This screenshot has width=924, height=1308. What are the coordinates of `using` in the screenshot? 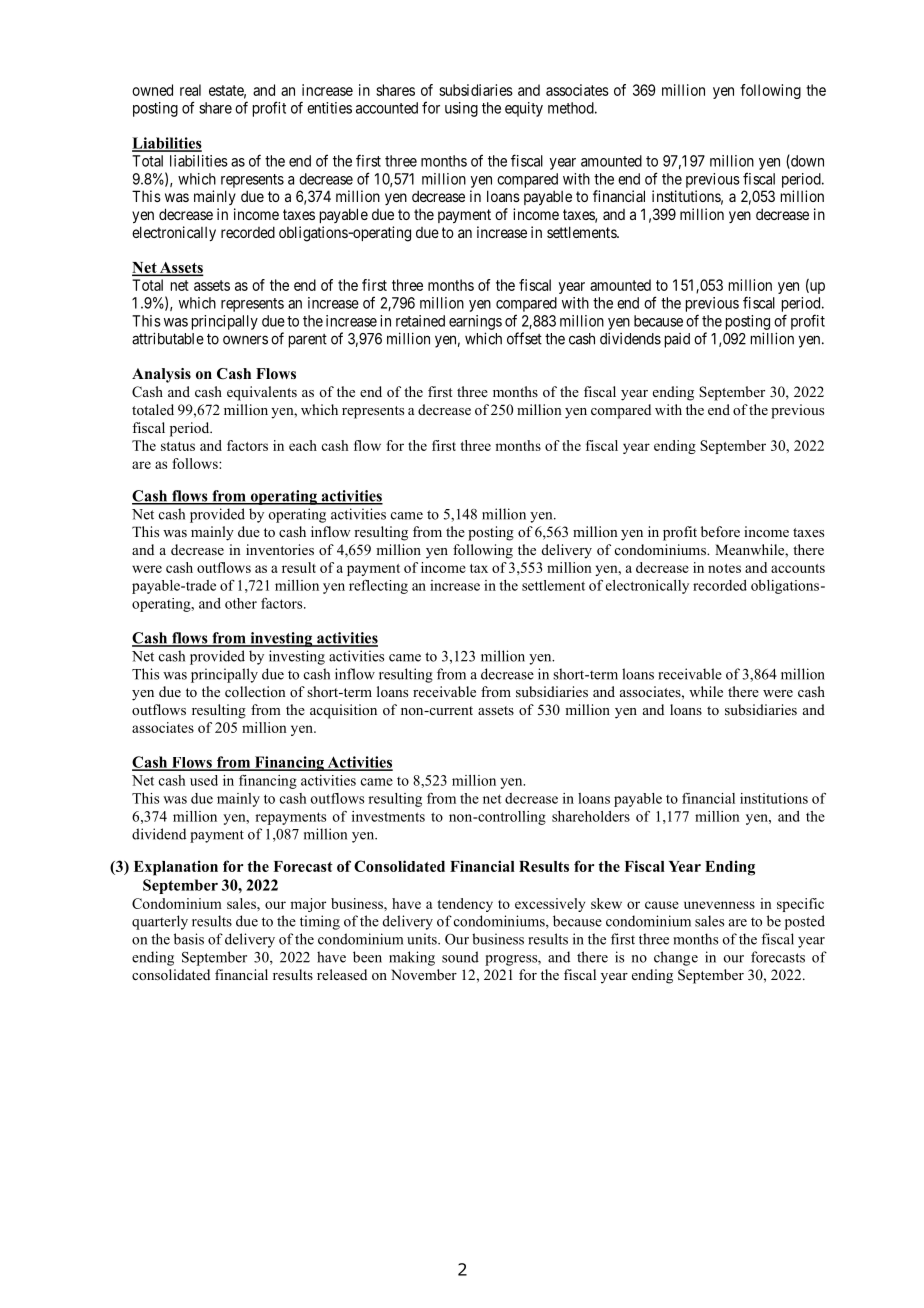 It's located at (461, 109).
